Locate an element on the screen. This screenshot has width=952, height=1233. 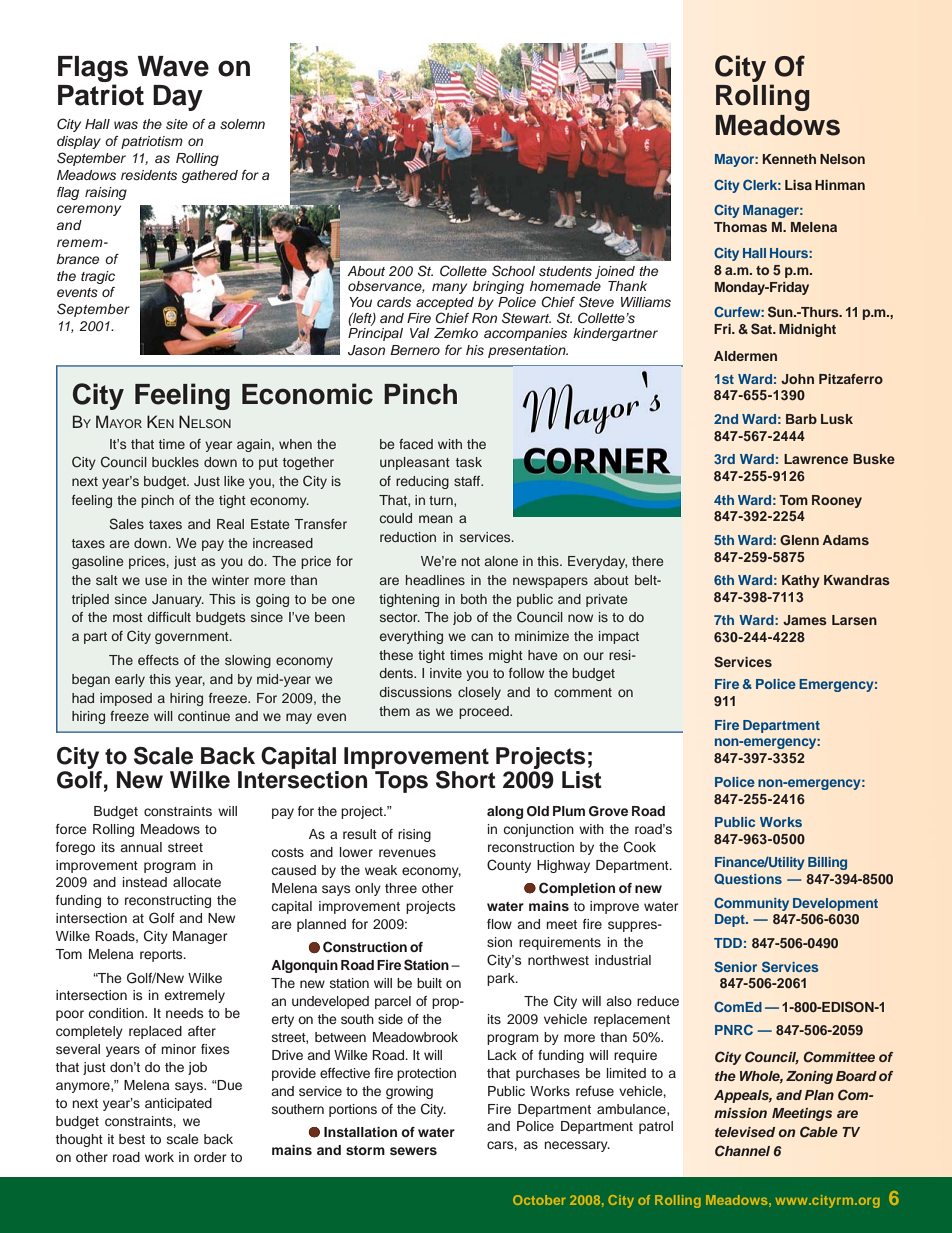
James is located at coordinates (805, 620).
